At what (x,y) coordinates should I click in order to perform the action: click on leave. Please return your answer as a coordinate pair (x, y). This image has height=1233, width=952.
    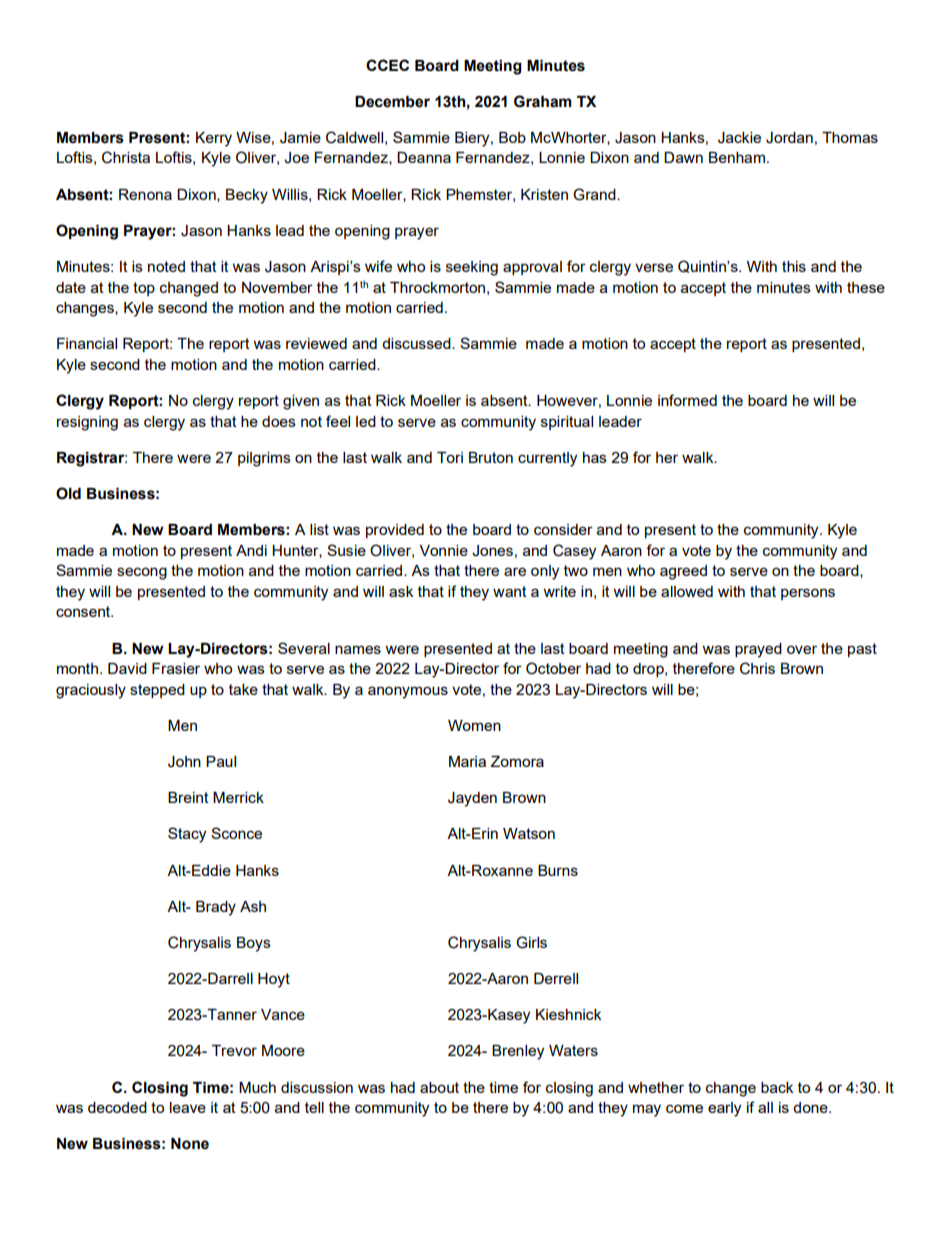
    Looking at the image, I should click on (188, 1107).
